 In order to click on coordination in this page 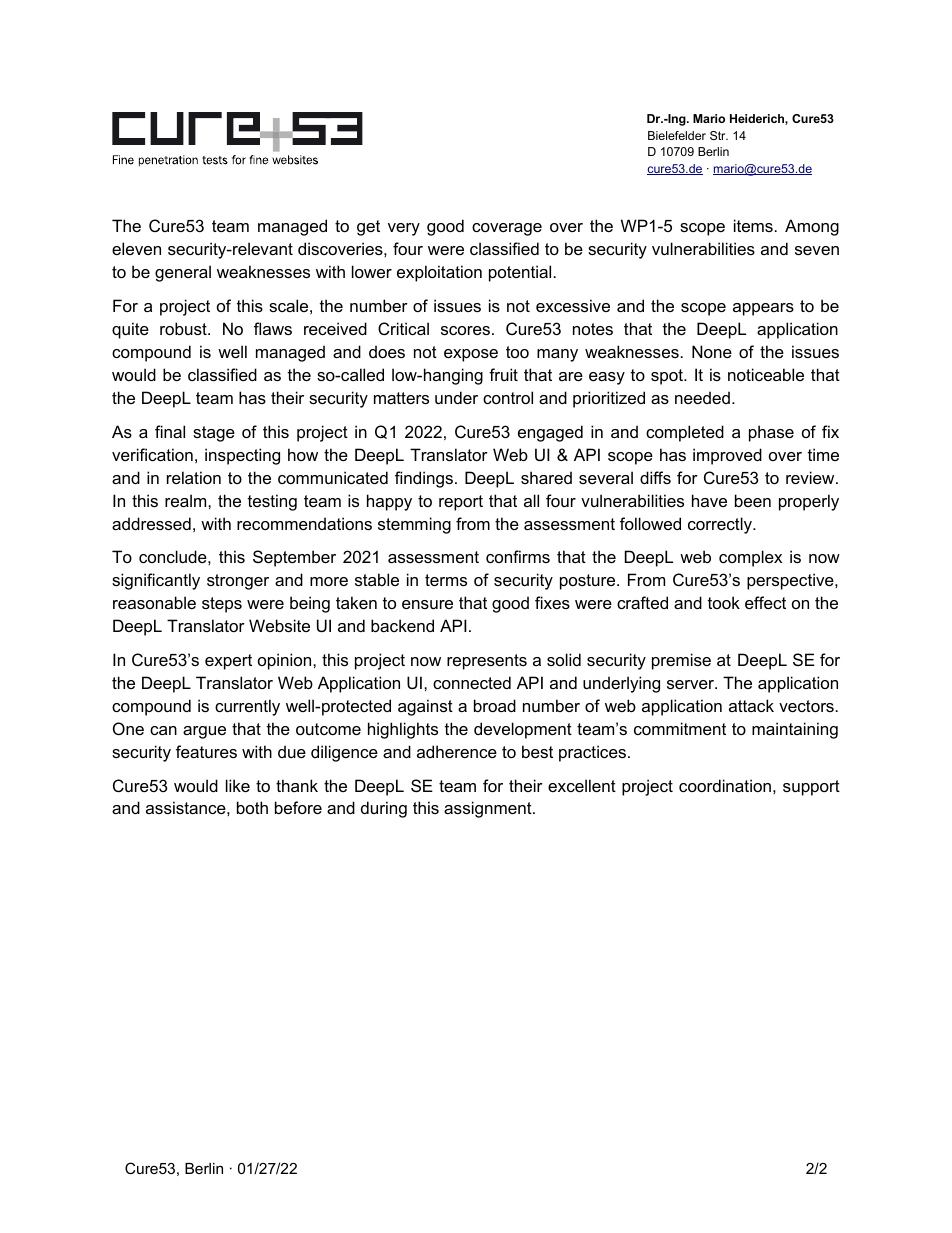, I will do `click(725, 785)`.
